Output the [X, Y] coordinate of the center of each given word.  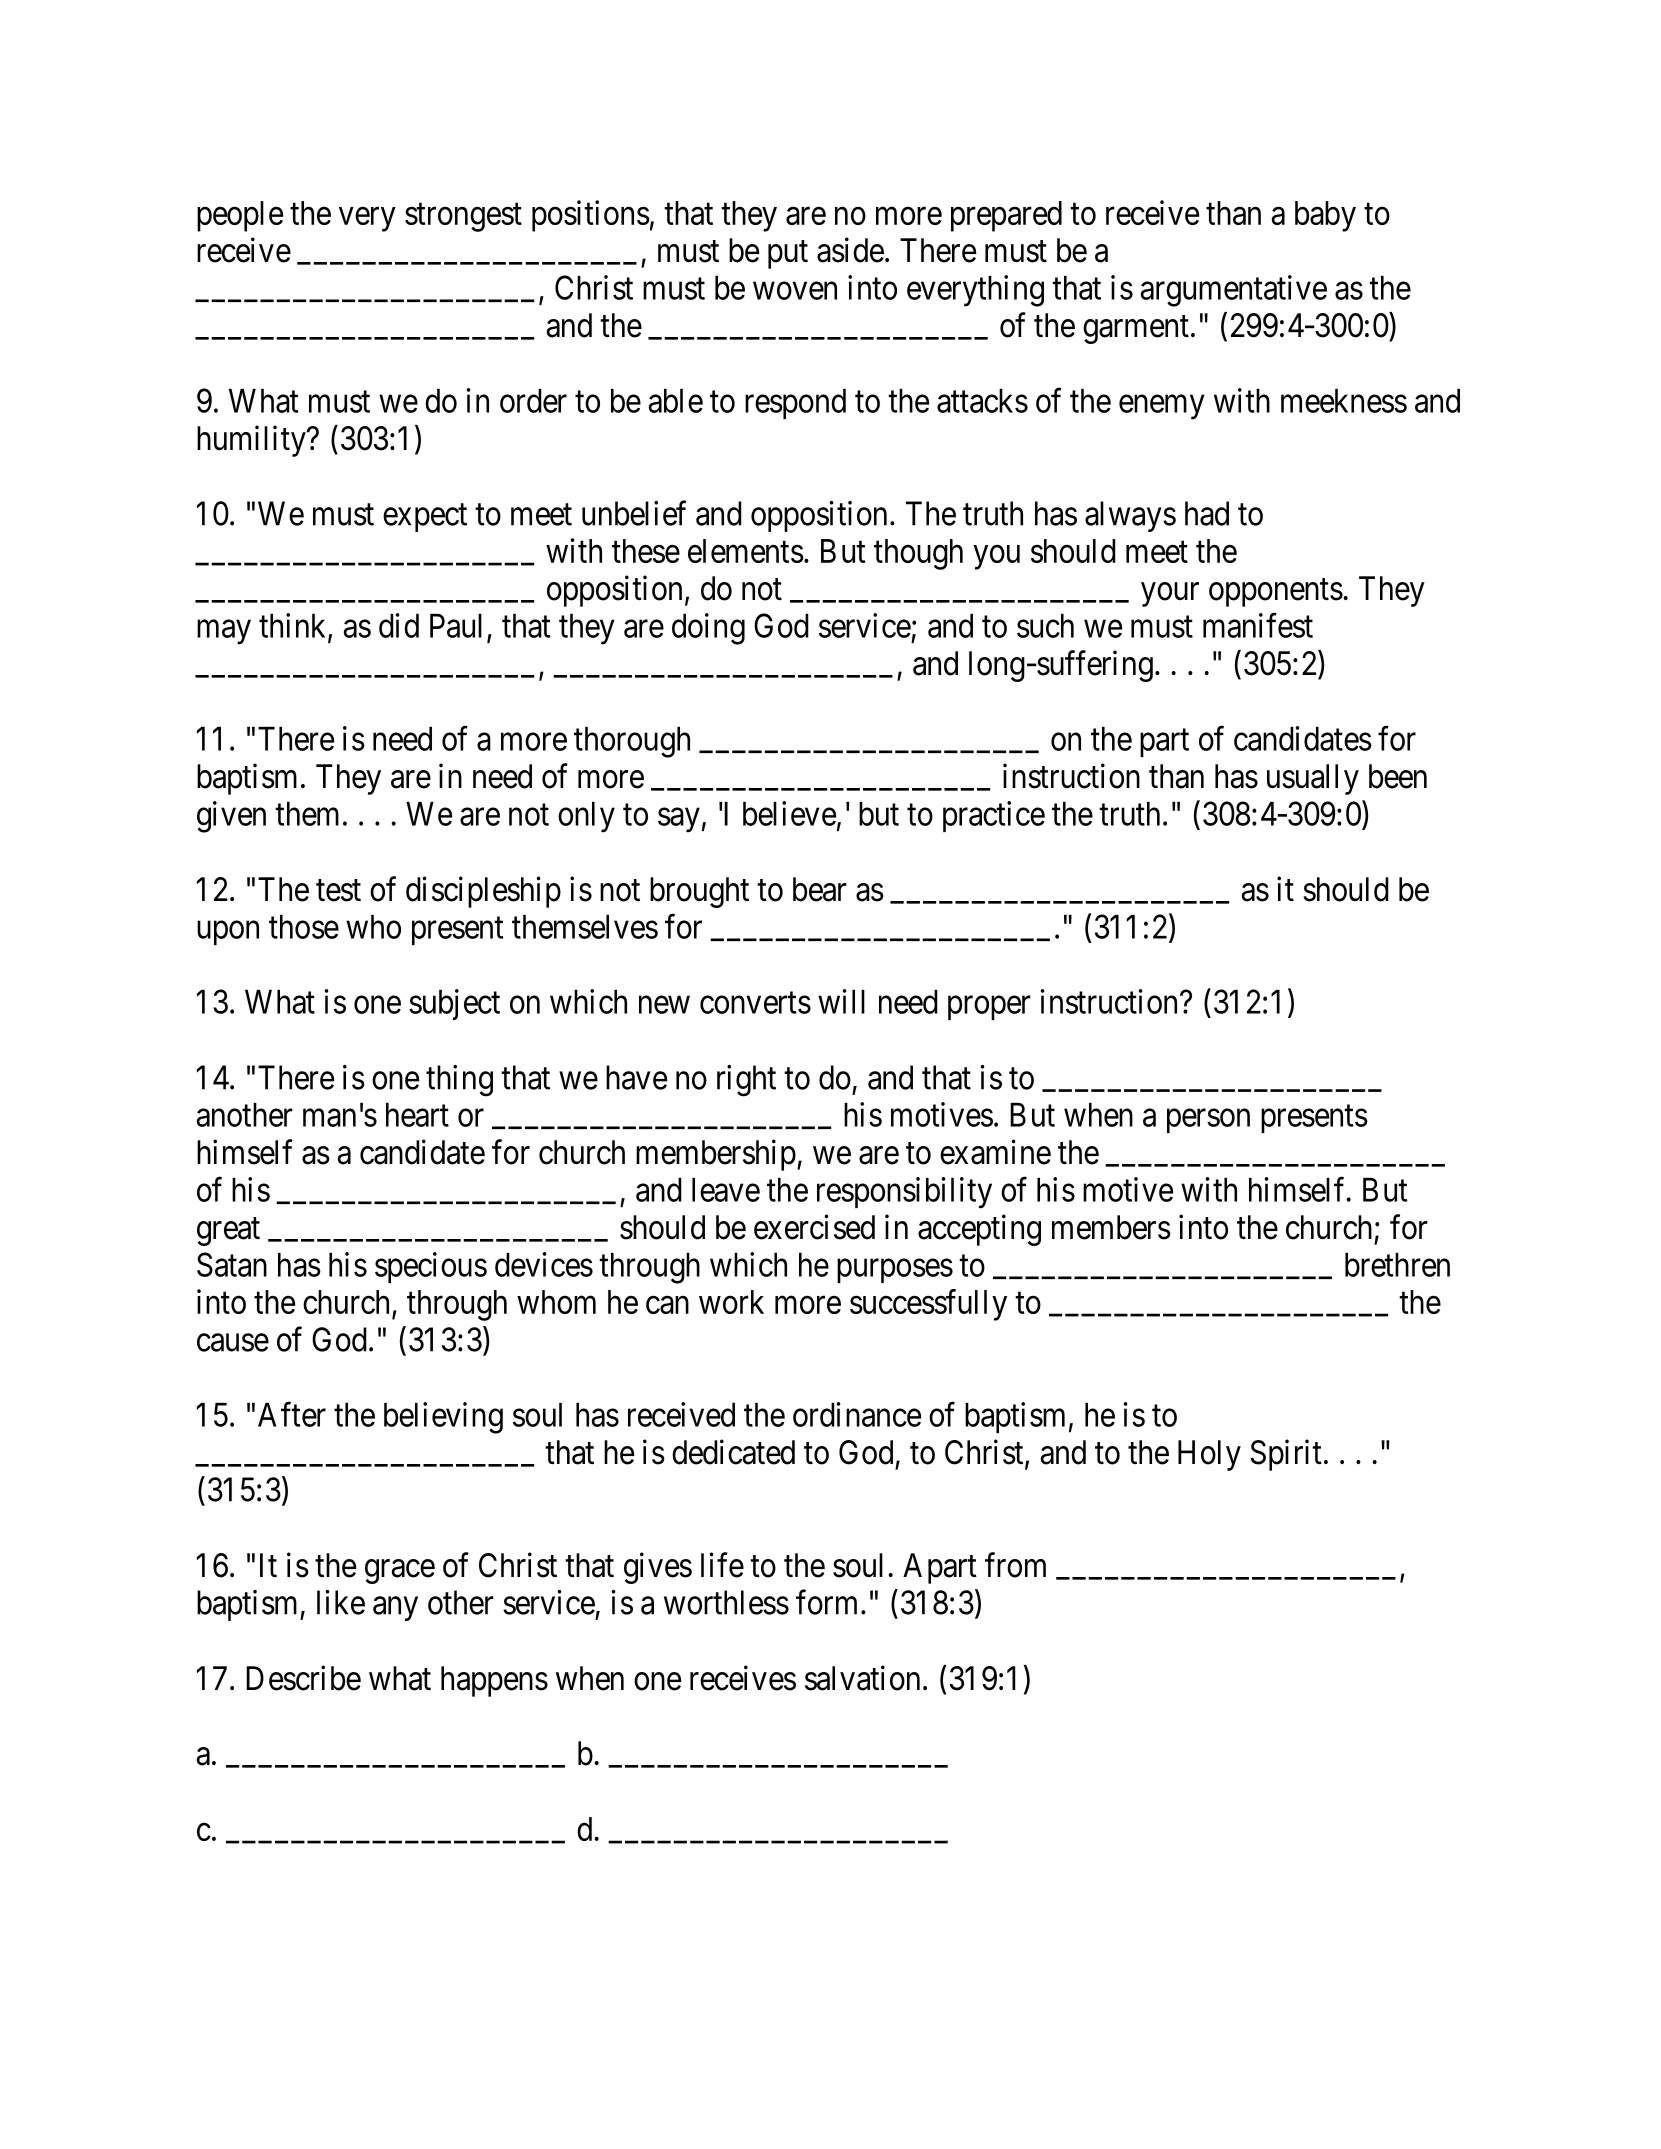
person [1208, 1121]
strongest [463, 217]
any [395, 1609]
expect [425, 518]
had [1207, 513]
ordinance [857, 1414]
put [788, 255]
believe [789, 813]
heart [417, 1115]
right [746, 1081]
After [292, 1414]
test [338, 891]
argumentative [1233, 291]
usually [1313, 779]
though [918, 554]
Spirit [1286, 1455]
